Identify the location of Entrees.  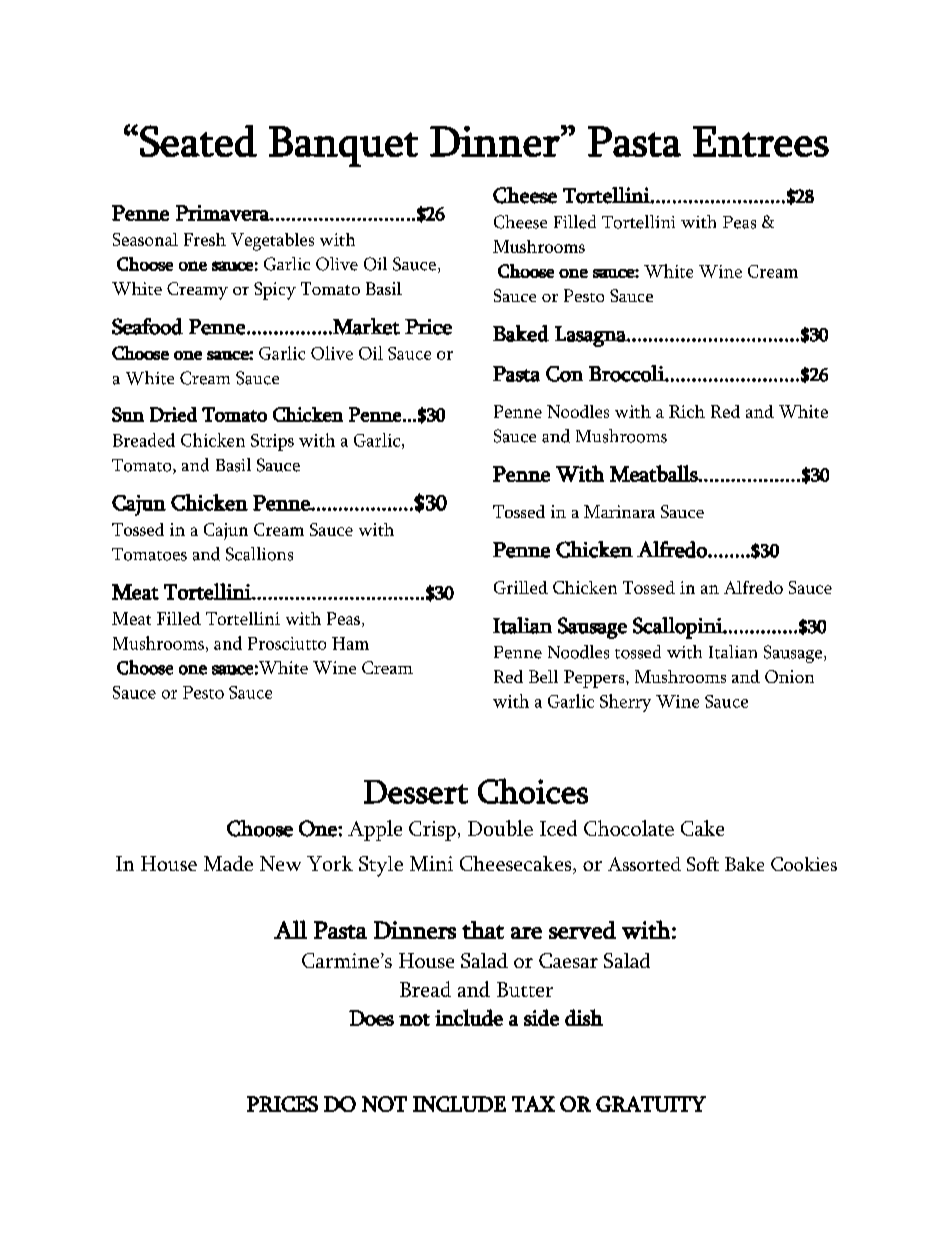
(761, 141).
